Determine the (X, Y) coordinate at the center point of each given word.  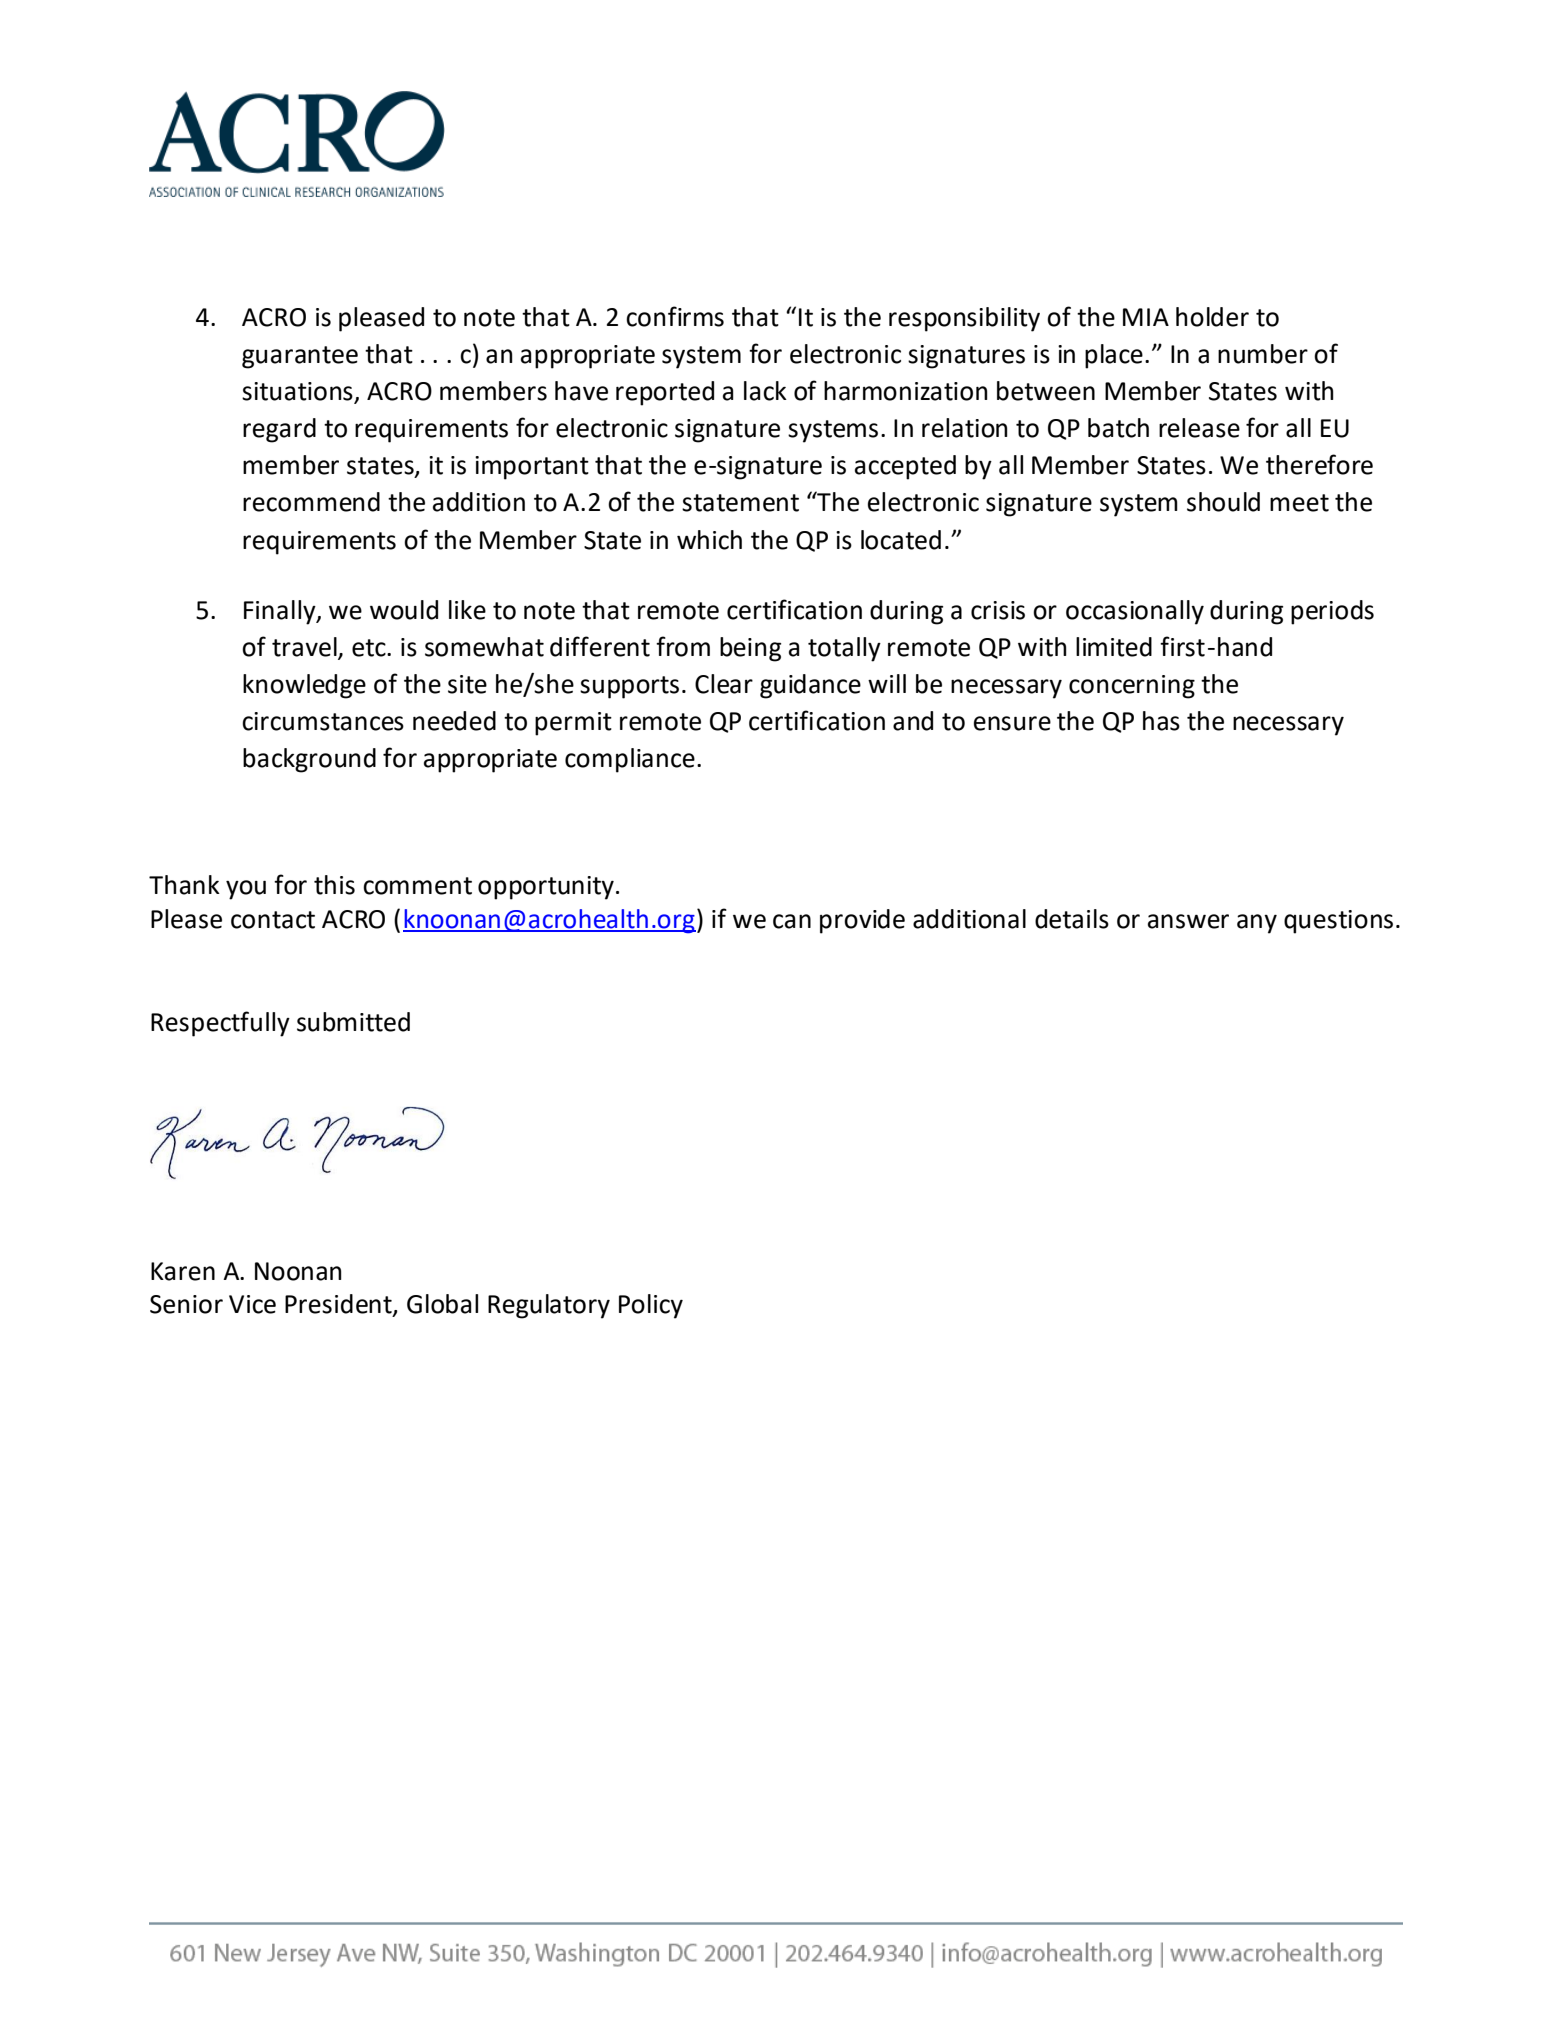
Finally (281, 612)
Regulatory (549, 1306)
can (792, 921)
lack (765, 391)
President (339, 1305)
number (1263, 354)
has (1161, 721)
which (709, 540)
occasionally (1135, 612)
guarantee (300, 357)
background (309, 760)
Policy (651, 1306)
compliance (630, 760)
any (1257, 924)
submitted (353, 1022)
